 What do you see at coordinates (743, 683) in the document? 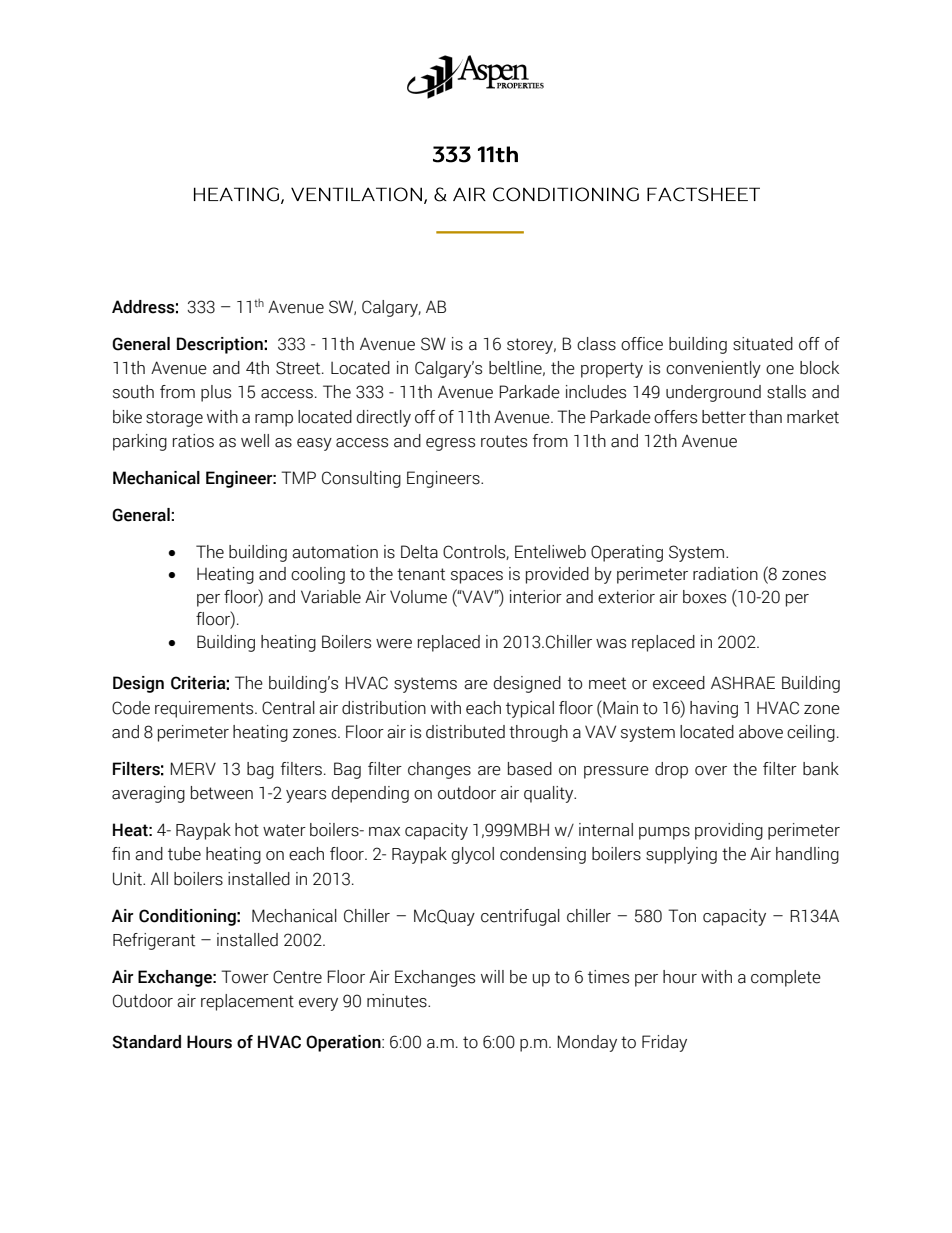
I see `ASHRAE` at bounding box center [743, 683].
